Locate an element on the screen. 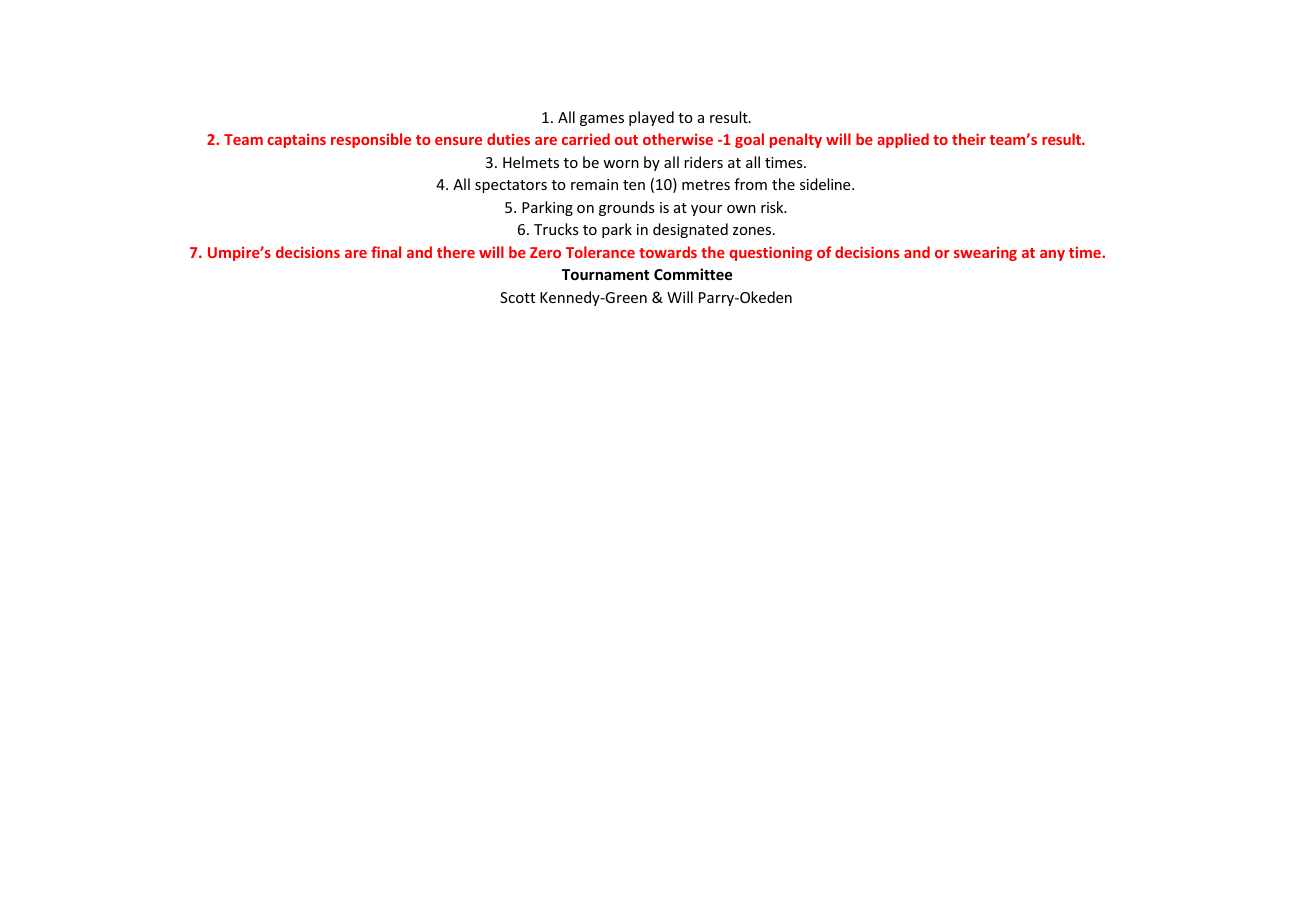 This screenshot has width=1307, height=924. played is located at coordinates (651, 118).
